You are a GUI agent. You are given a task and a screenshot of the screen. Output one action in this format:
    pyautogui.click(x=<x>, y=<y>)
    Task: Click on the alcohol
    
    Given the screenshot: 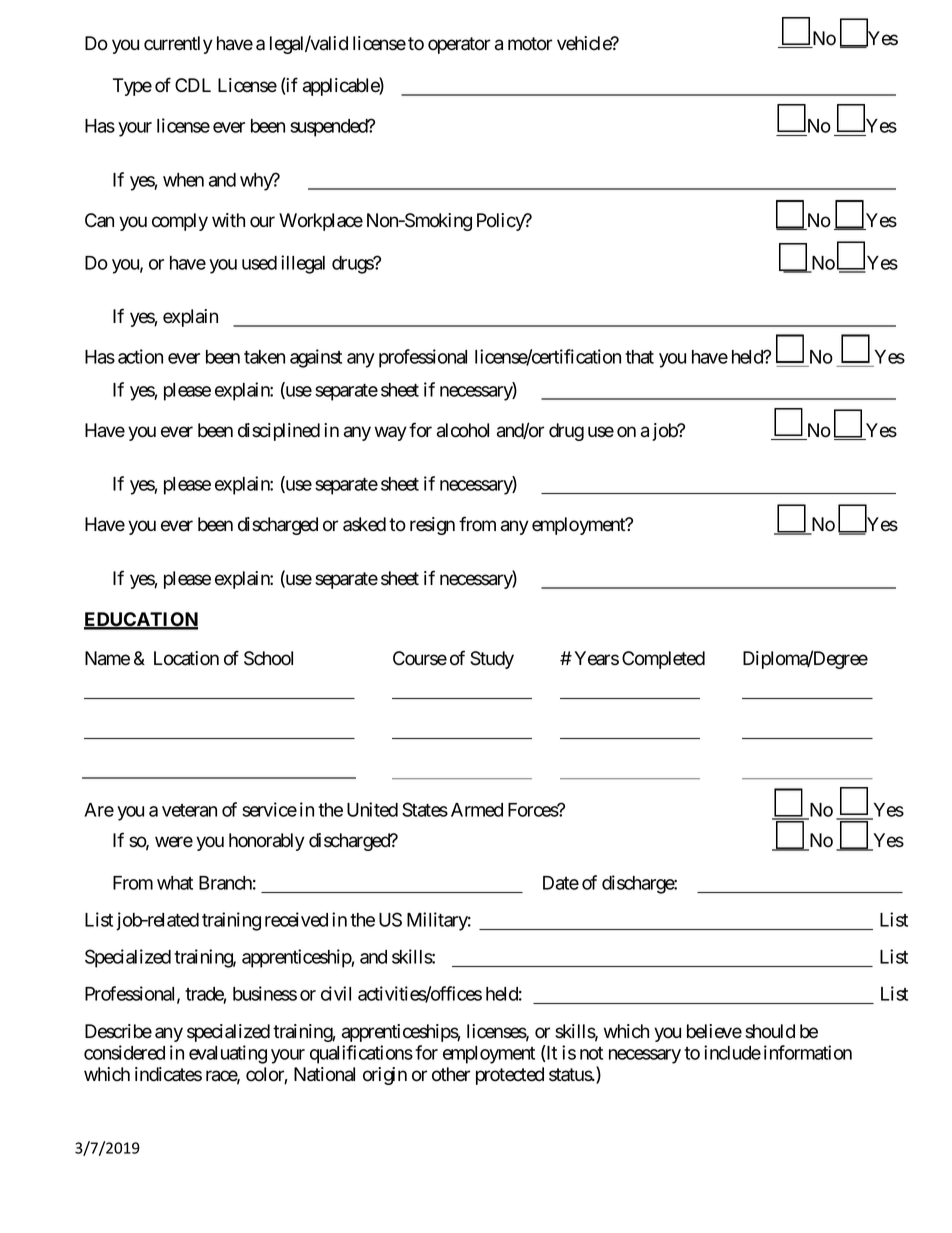 What is the action you would take?
    pyautogui.click(x=463, y=430)
